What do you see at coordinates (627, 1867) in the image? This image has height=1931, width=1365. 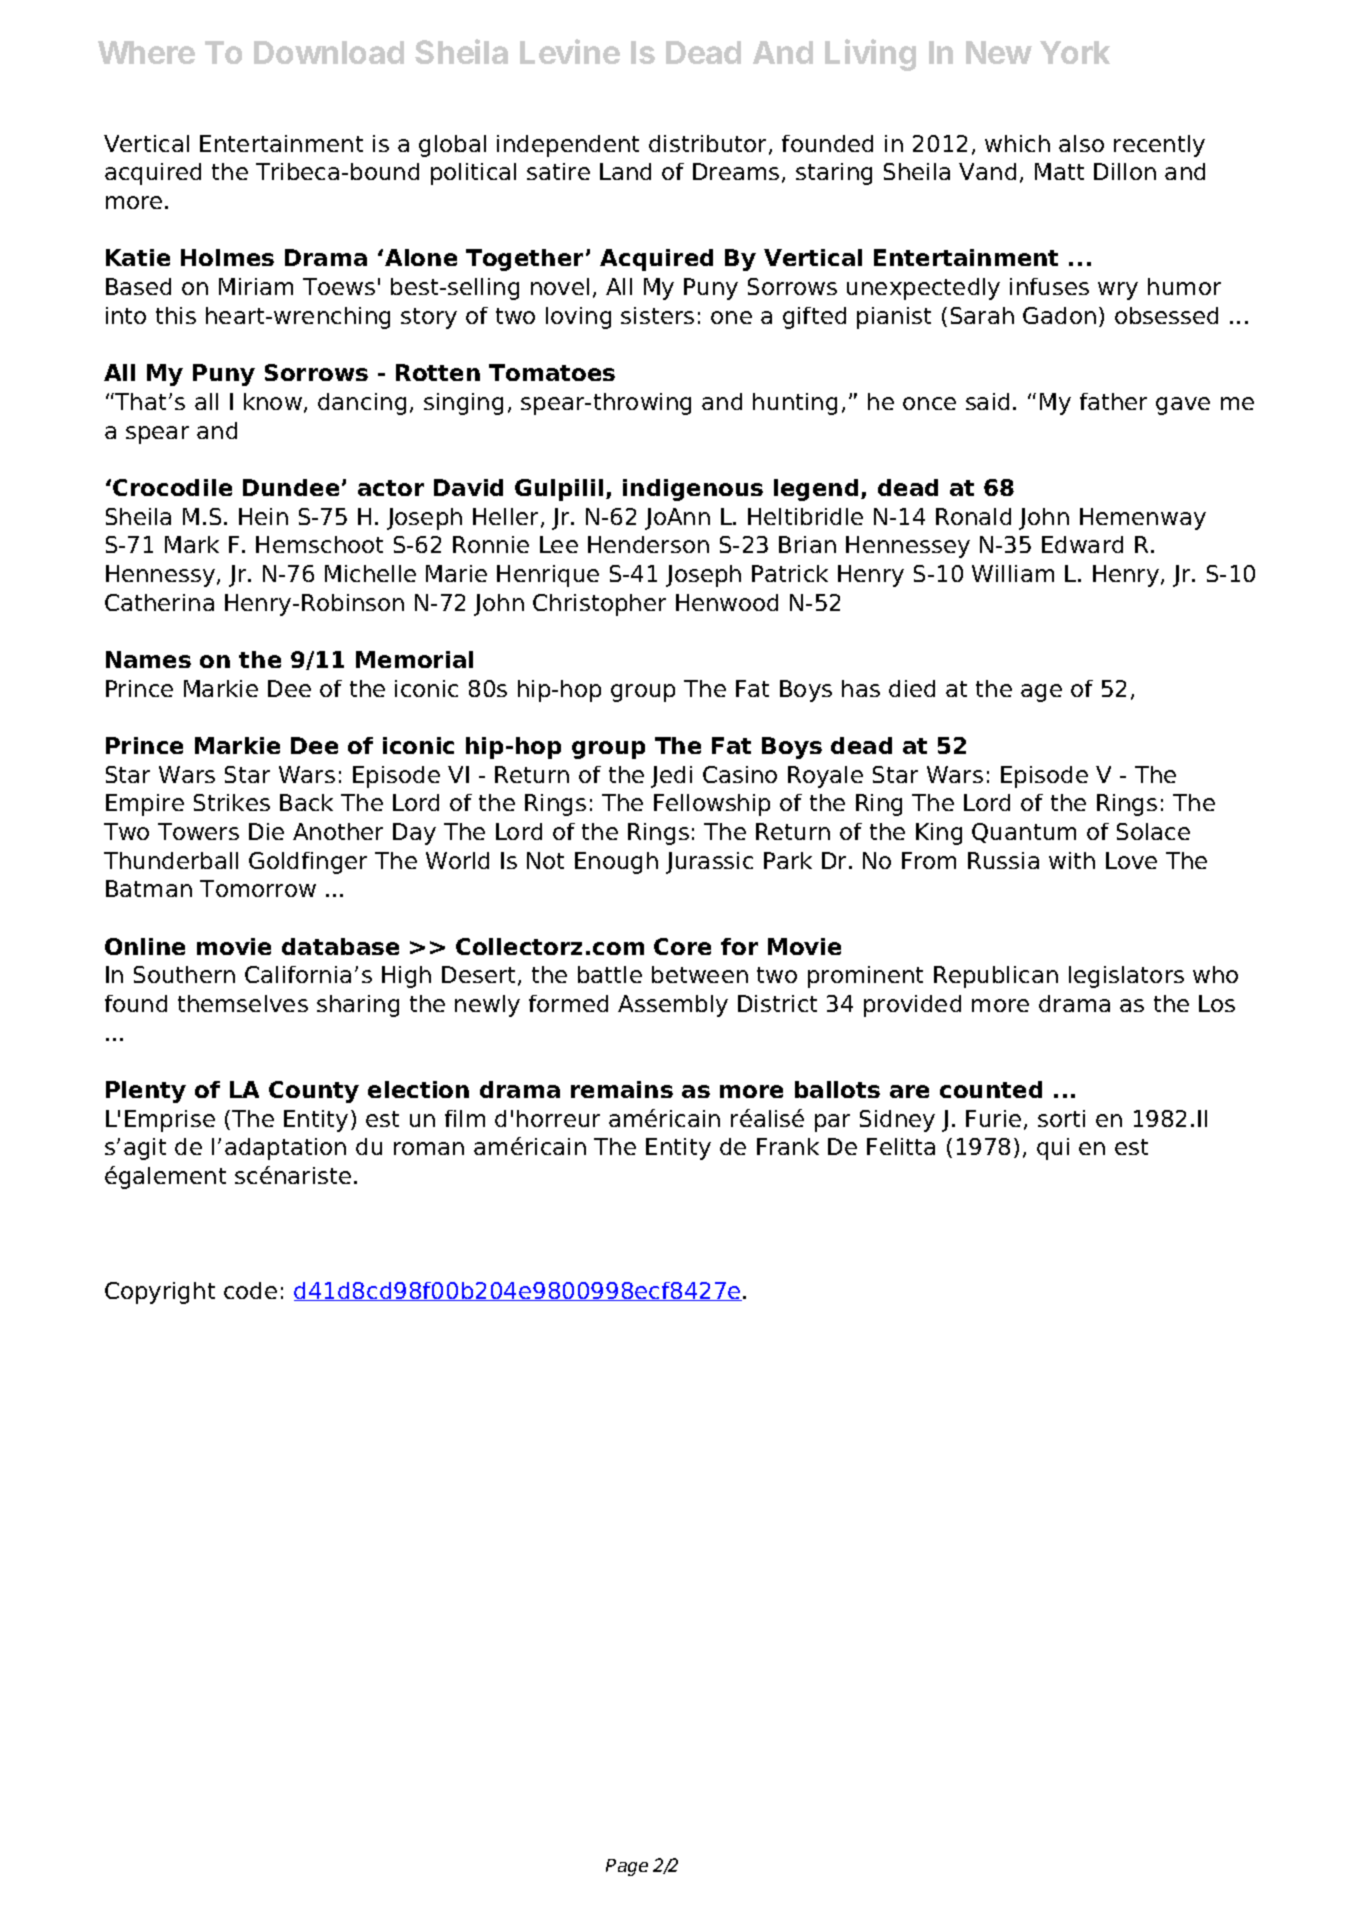 I see `Page` at bounding box center [627, 1867].
